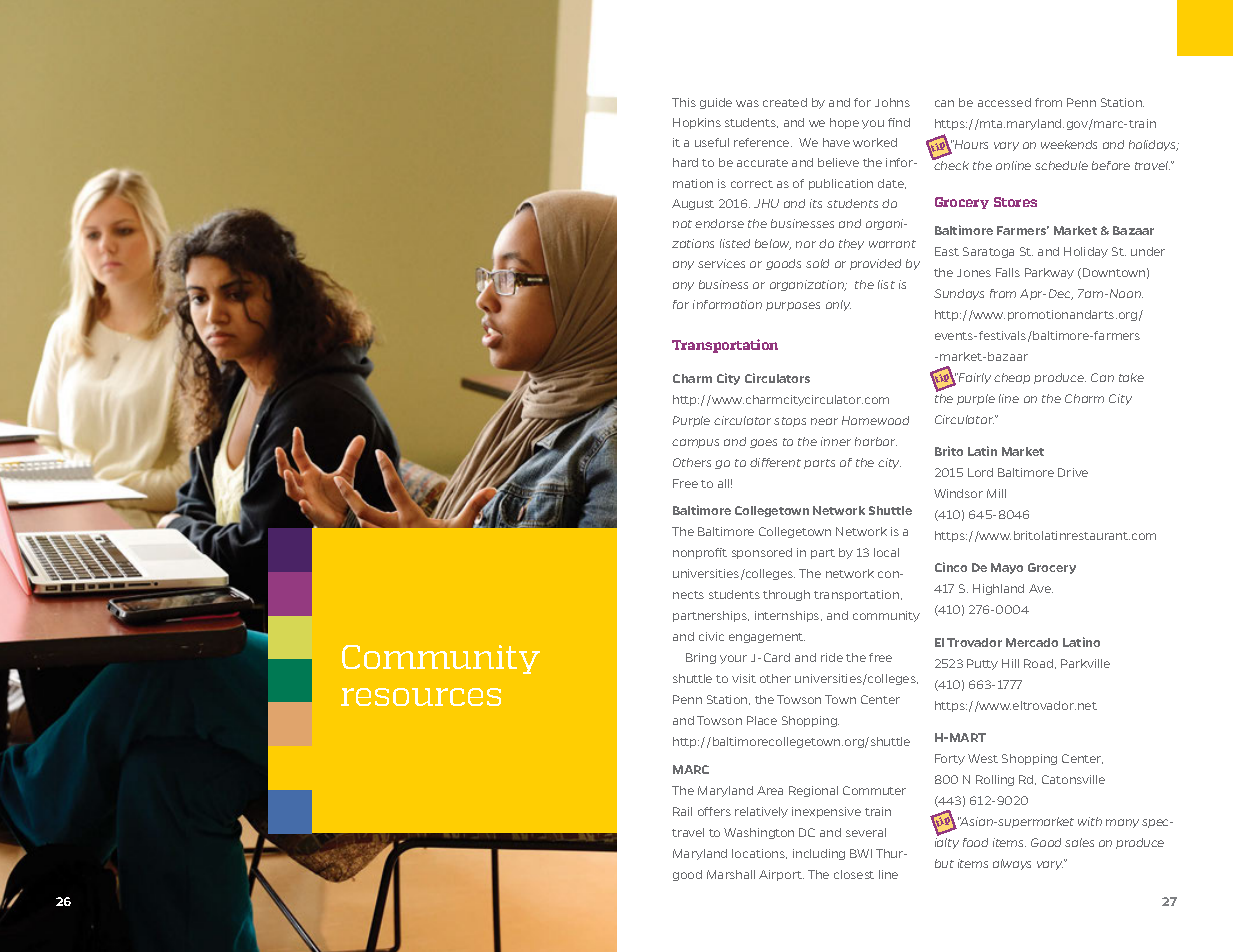 The image size is (1233, 952). What do you see at coordinates (682, 811) in the document?
I see `Rail` at bounding box center [682, 811].
